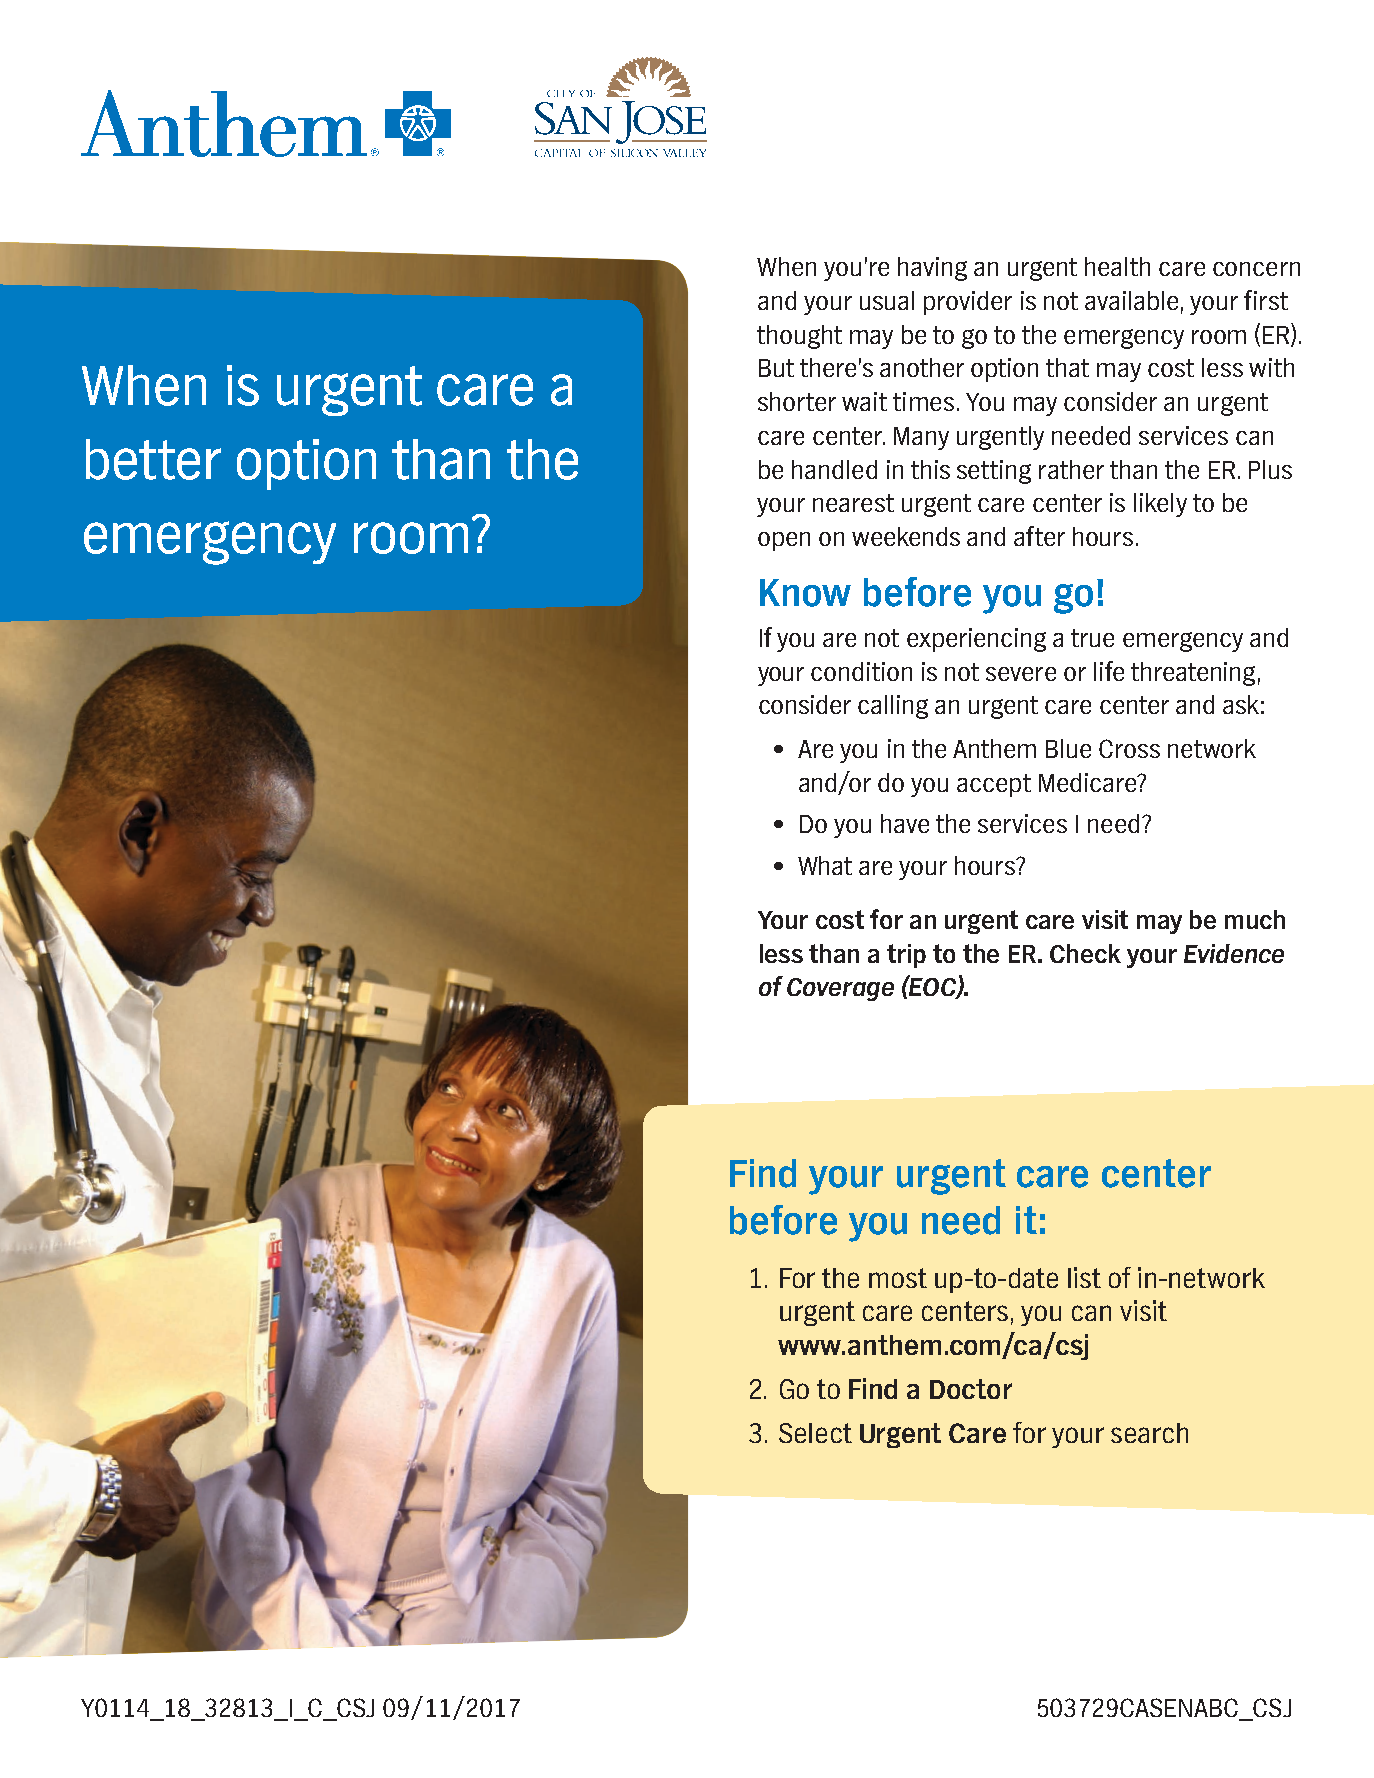 The image size is (1374, 1778). I want to click on list, so click(1084, 1277).
